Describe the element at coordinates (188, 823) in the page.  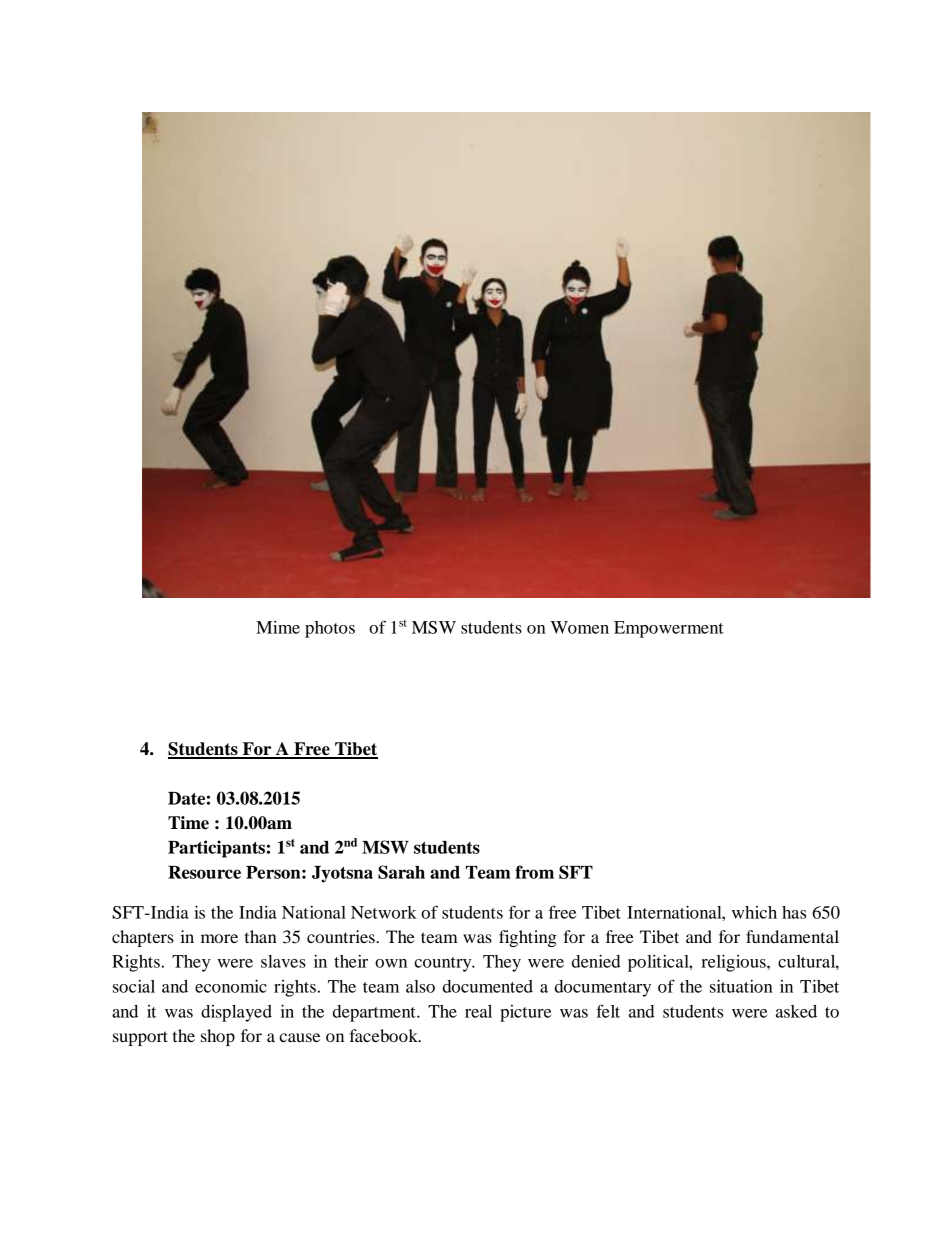
I see `Time` at that location.
